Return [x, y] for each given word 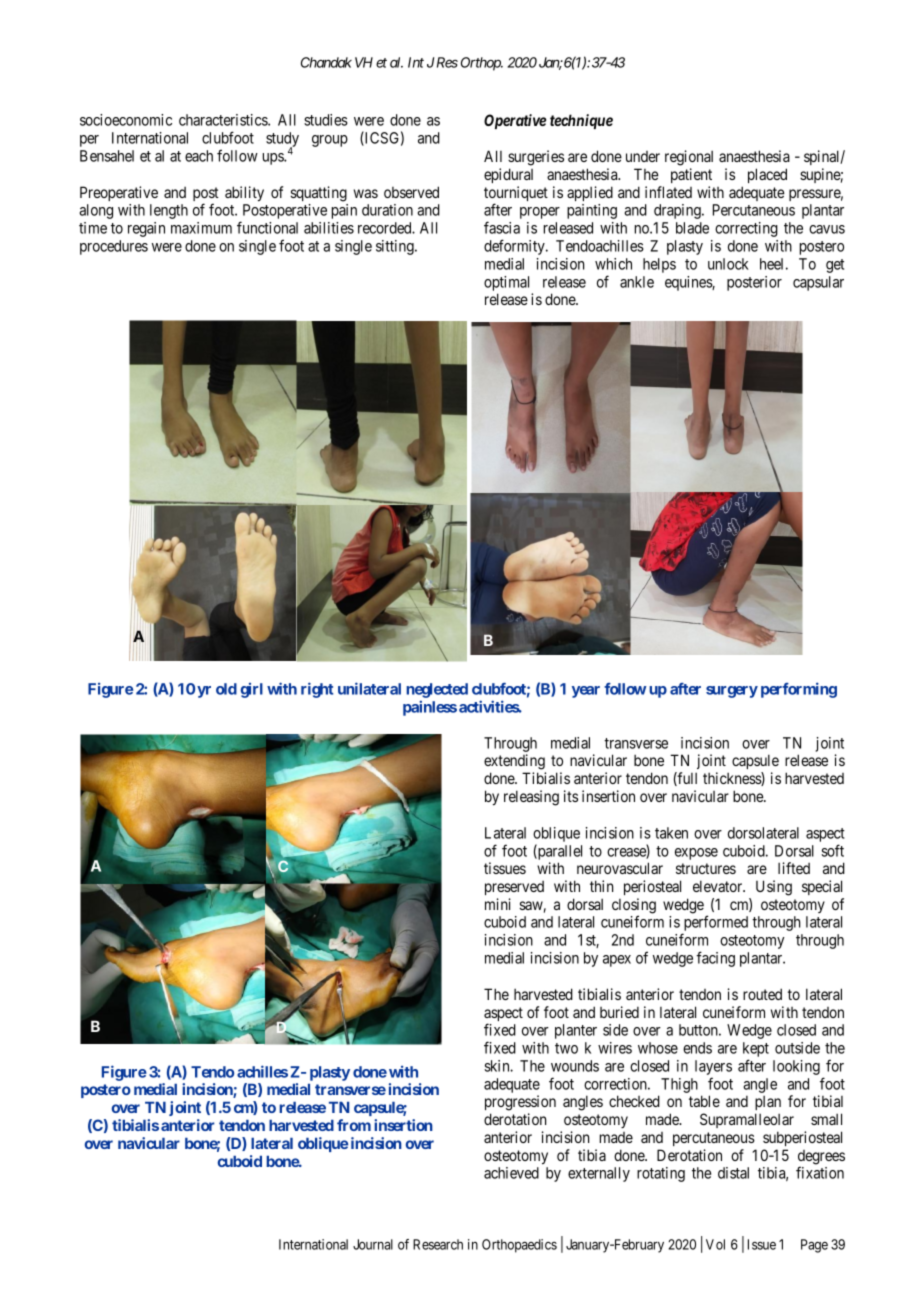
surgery [732, 692]
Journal [373, 1244]
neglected [437, 690]
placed [767, 175]
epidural [508, 175]
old [226, 689]
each [199, 156]
